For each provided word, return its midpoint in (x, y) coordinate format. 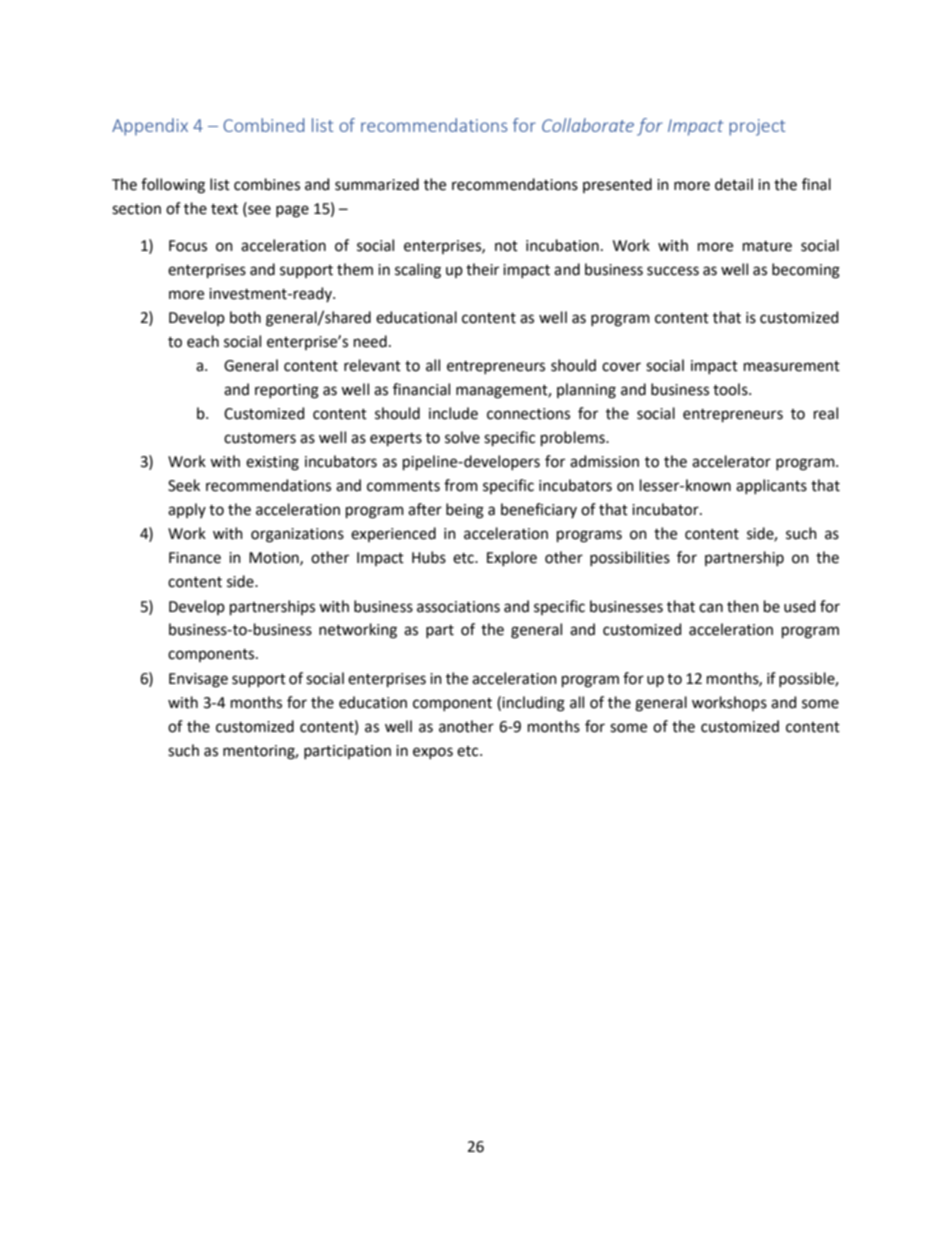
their (482, 269)
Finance (195, 558)
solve (462, 437)
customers (260, 438)
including (533, 704)
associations (458, 607)
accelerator (731, 461)
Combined (263, 125)
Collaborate (588, 125)
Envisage (198, 680)
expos (433, 753)
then (743, 606)
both (245, 317)
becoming (806, 271)
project (757, 127)
